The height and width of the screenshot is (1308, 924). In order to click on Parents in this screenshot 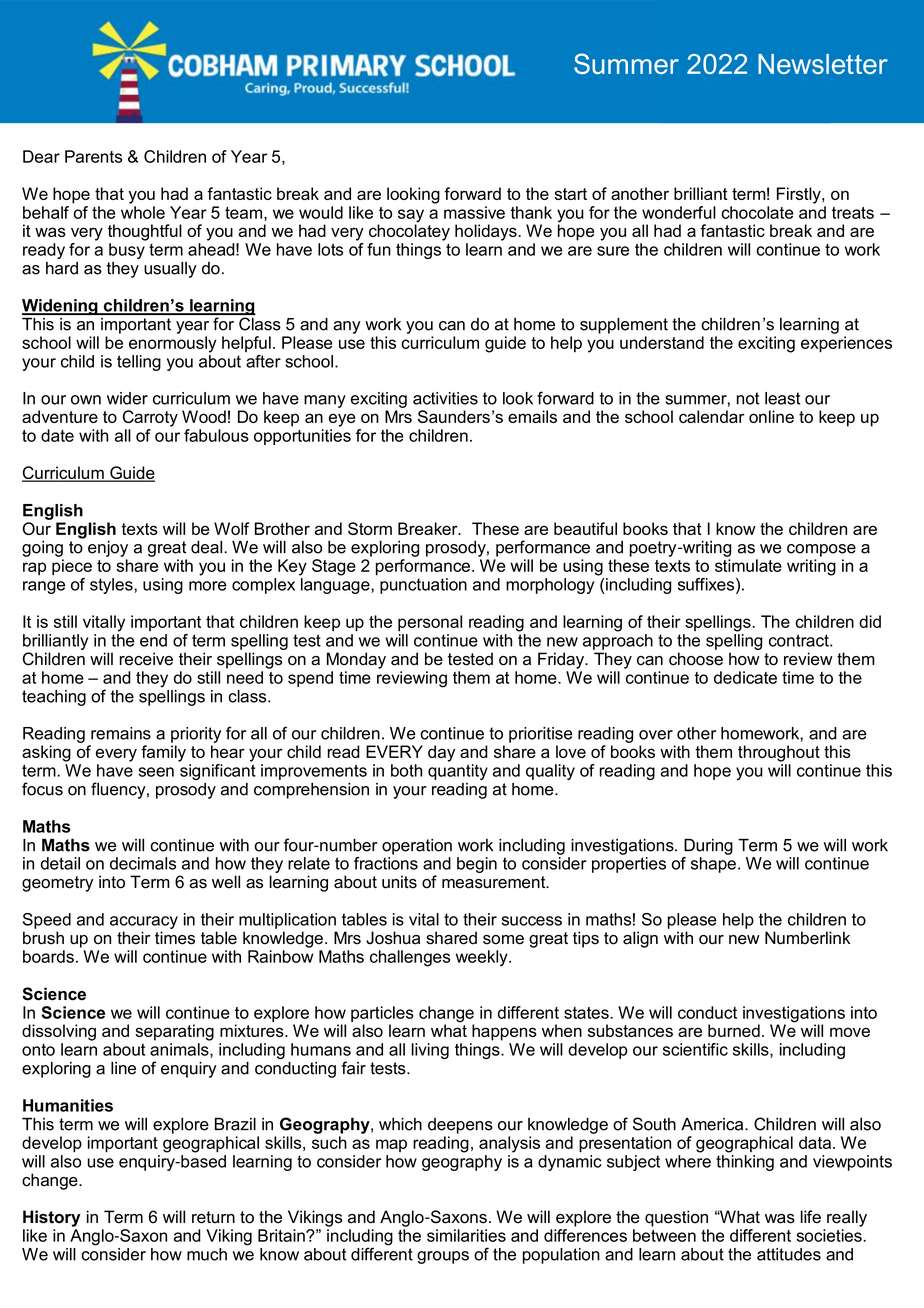, I will do `click(93, 156)`.
